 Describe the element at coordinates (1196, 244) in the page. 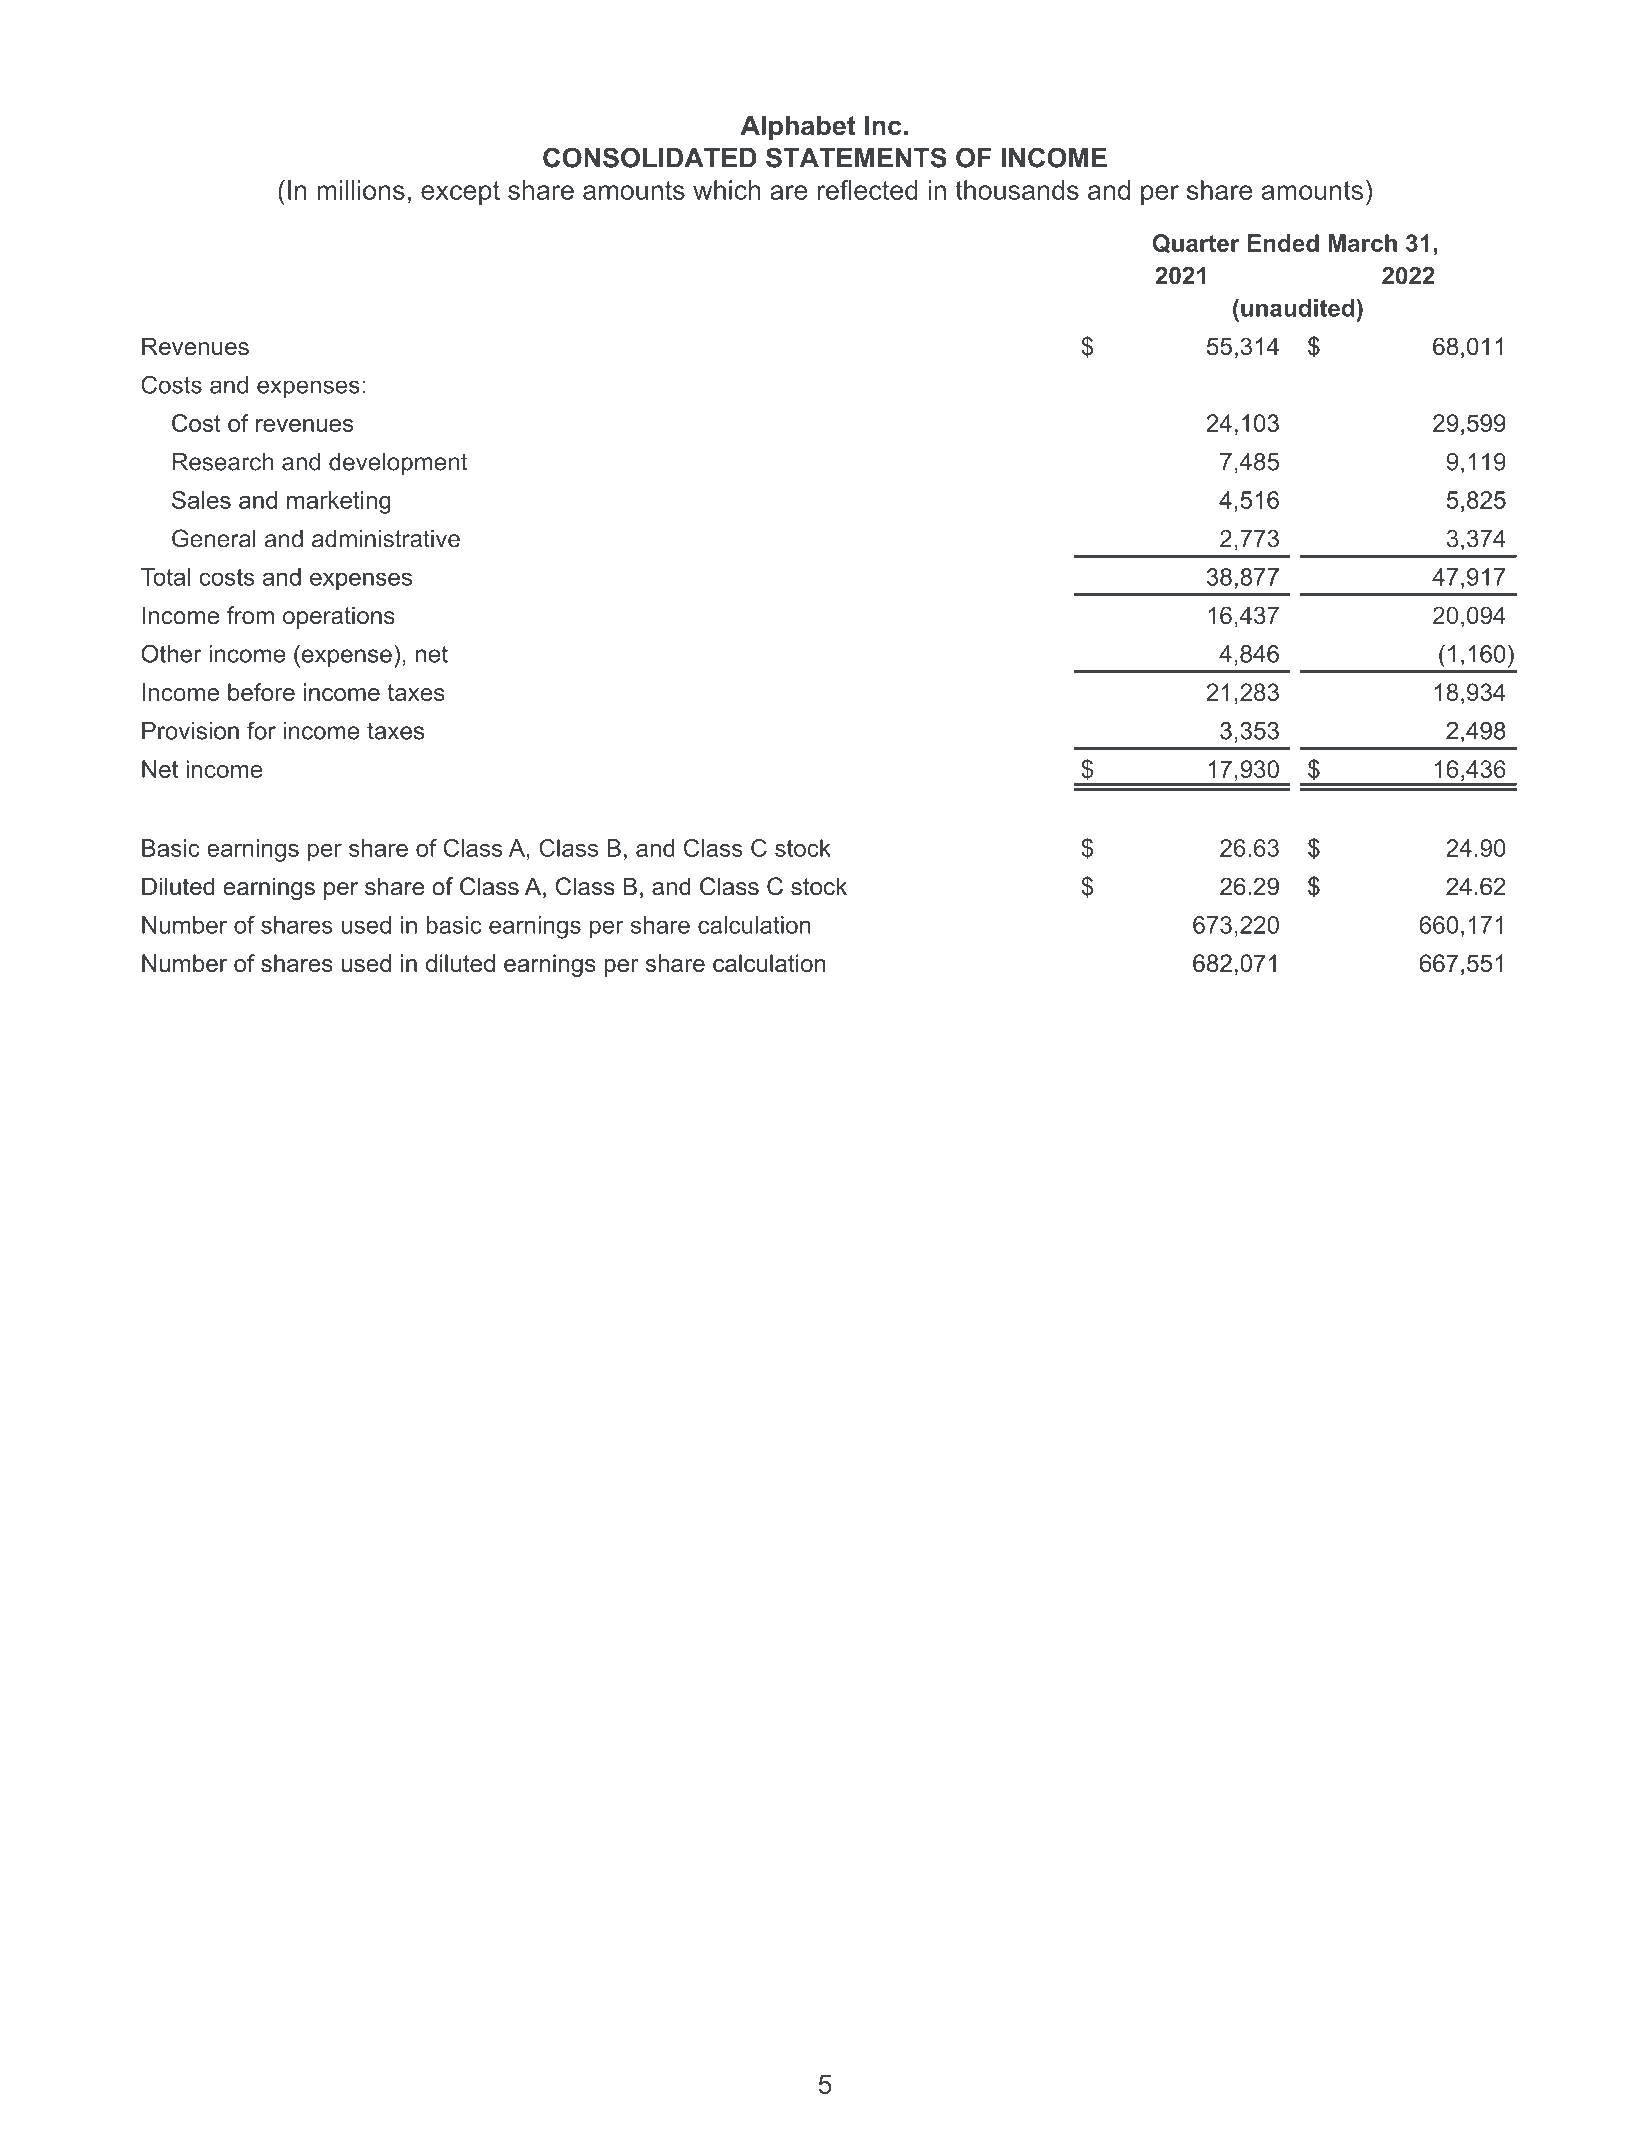

I see `Quarter` at that location.
